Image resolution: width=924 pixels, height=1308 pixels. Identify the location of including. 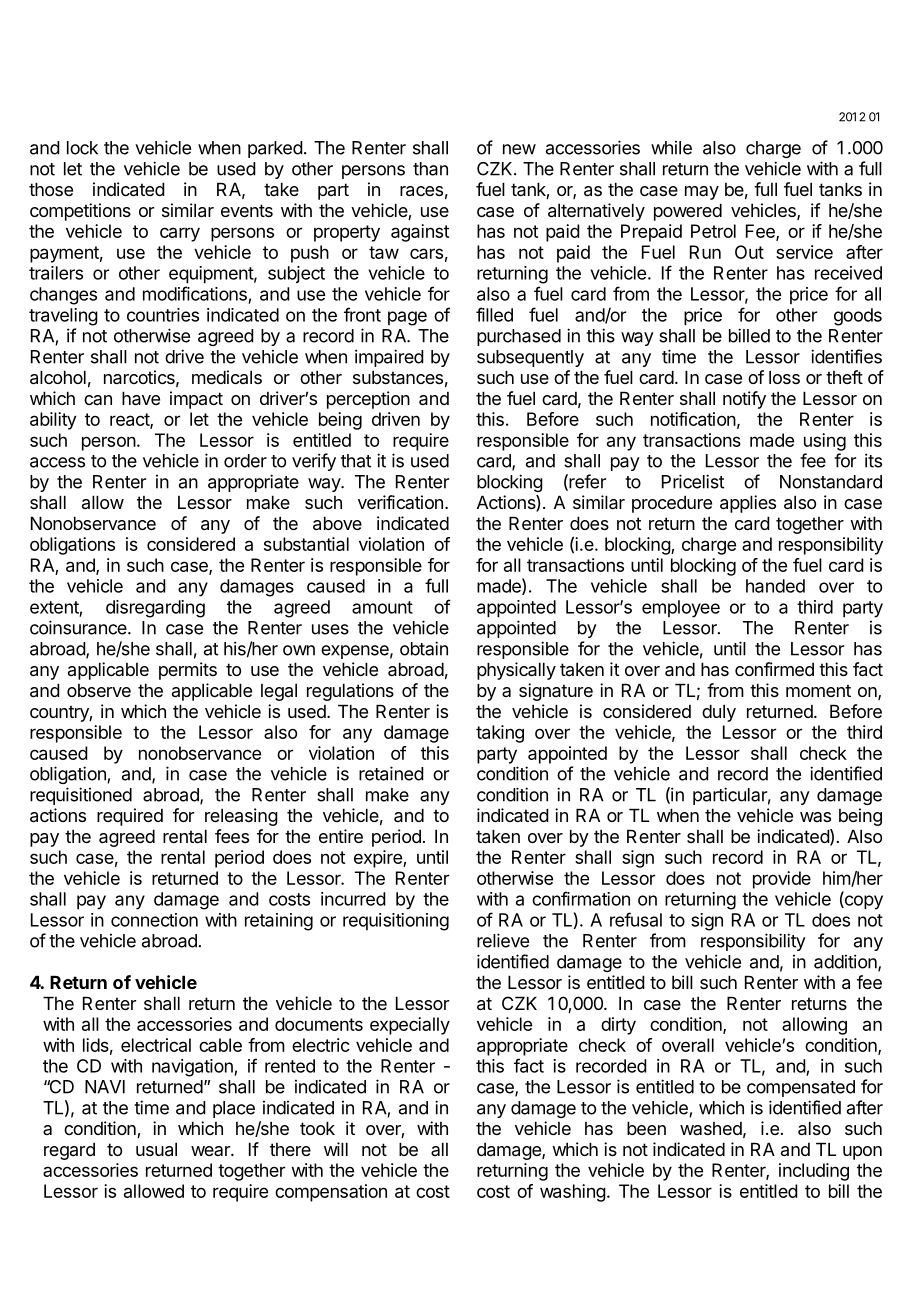
(814, 1172).
